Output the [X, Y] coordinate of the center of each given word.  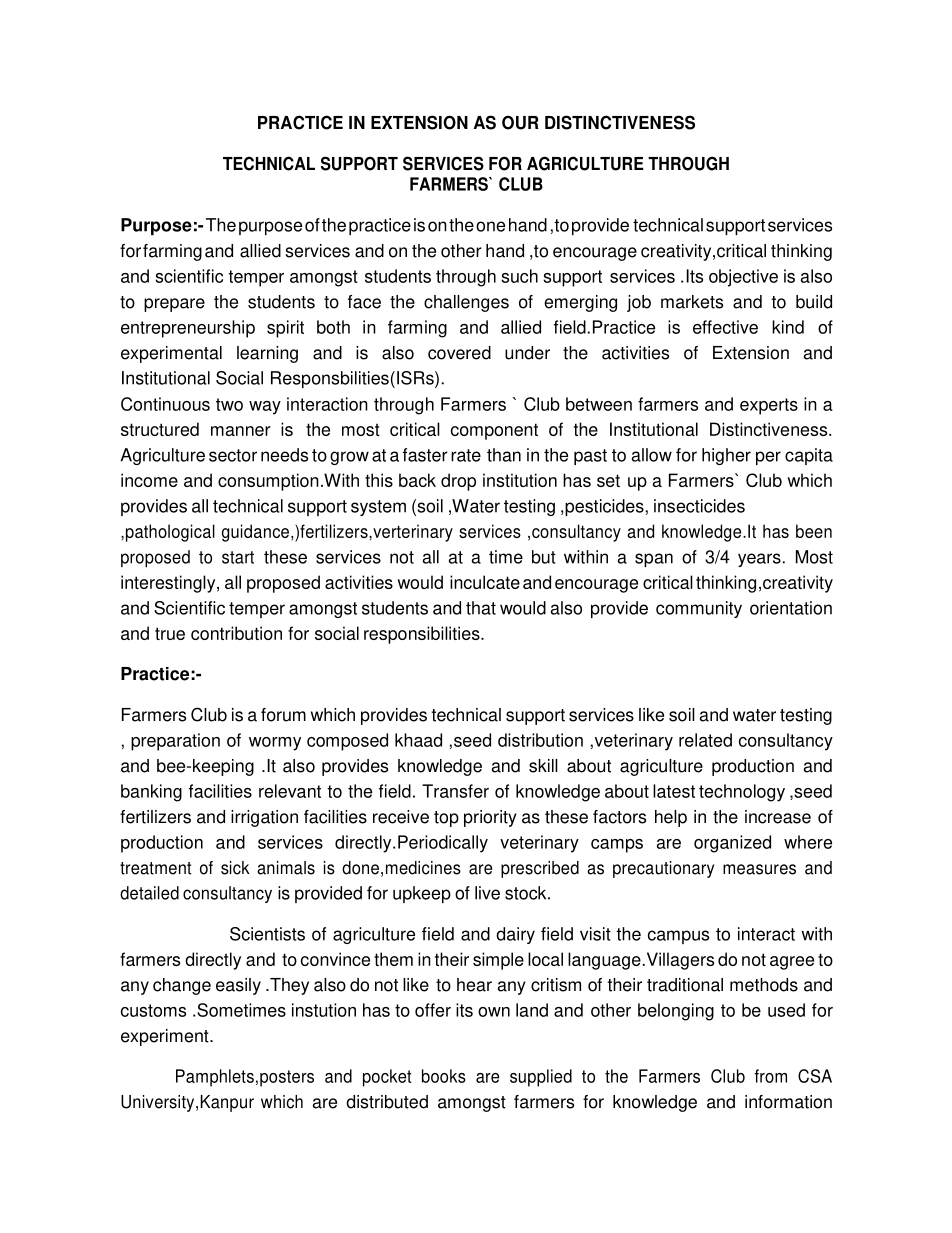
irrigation [264, 818]
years [759, 560]
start [238, 557]
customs [153, 1010]
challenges [466, 303]
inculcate [485, 582]
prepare [174, 305]
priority [490, 818]
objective [743, 278]
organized [732, 844]
